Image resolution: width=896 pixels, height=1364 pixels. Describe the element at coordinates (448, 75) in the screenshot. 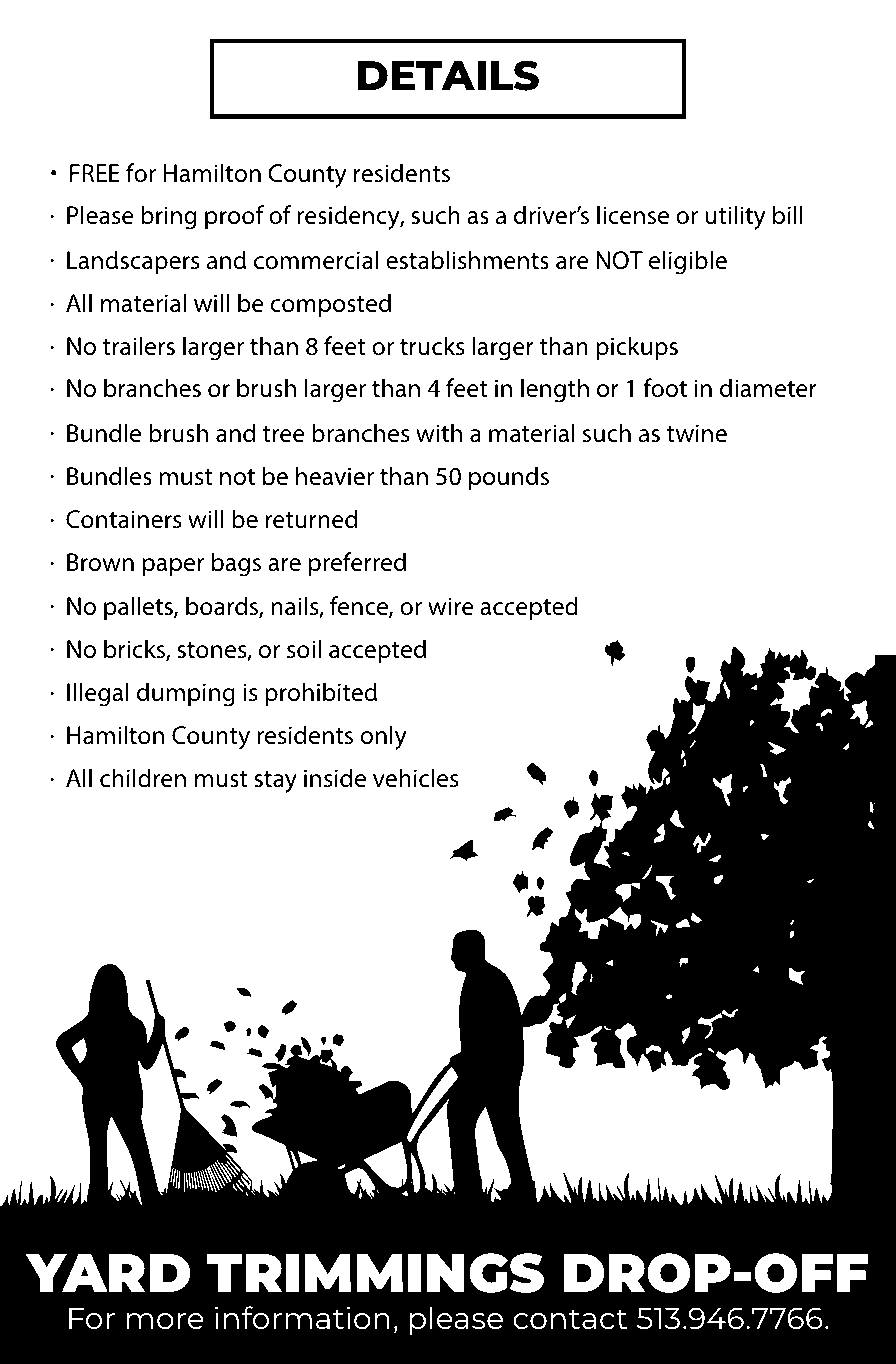

I see `DETAILS` at that location.
